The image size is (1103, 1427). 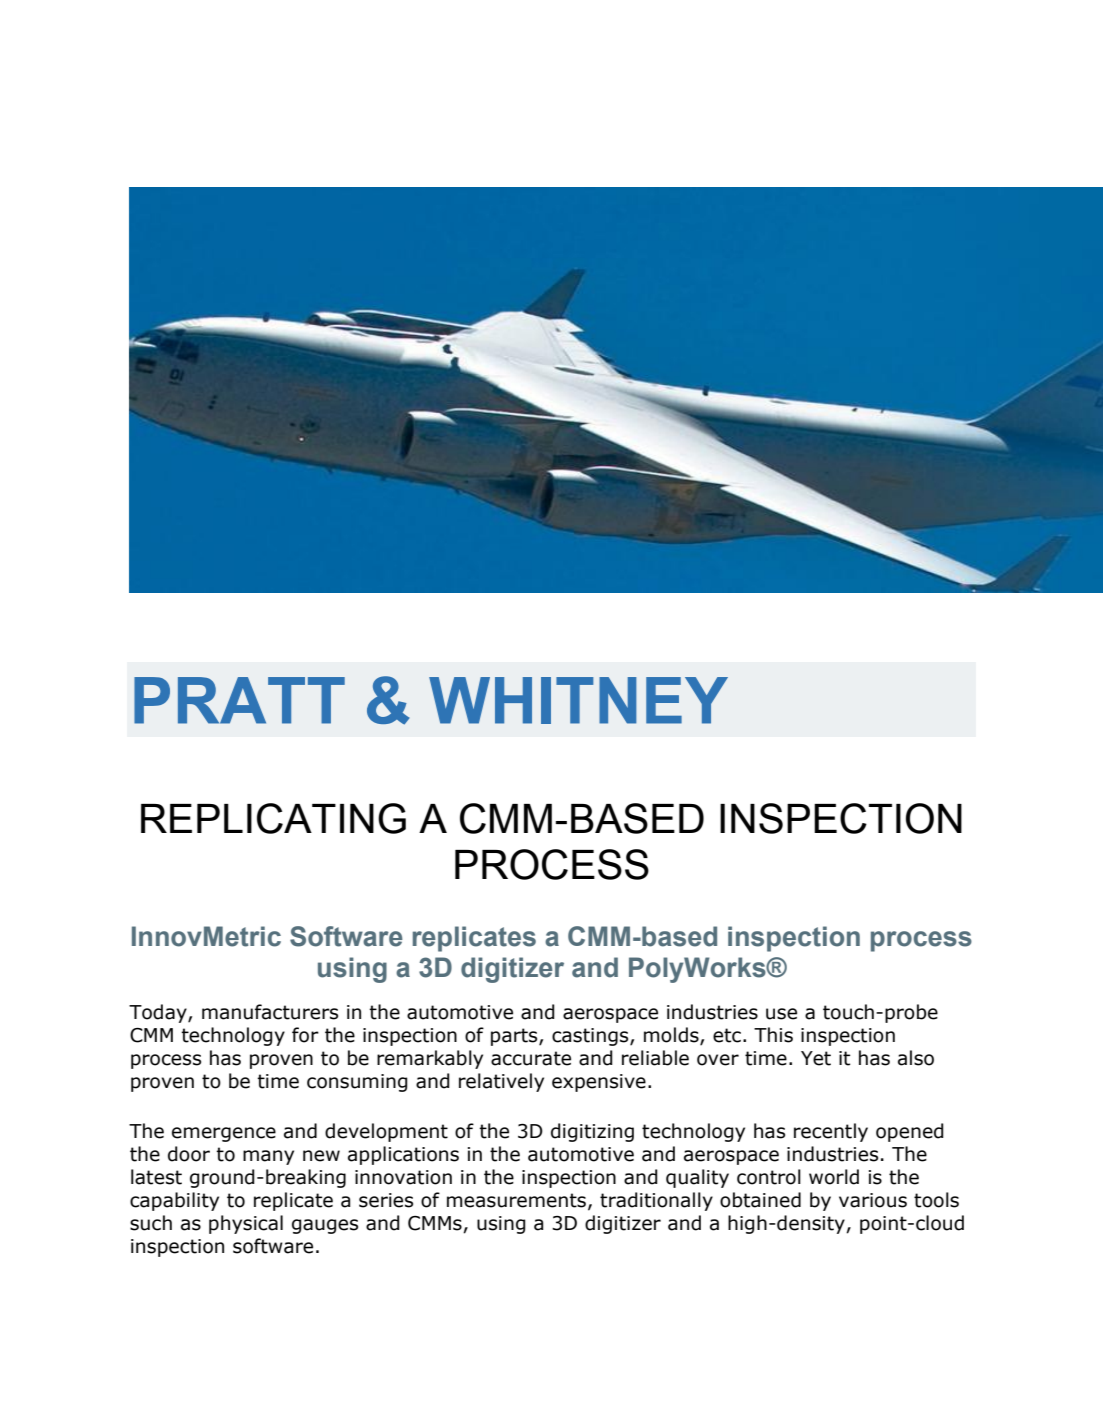 What do you see at coordinates (246, 1224) in the page?
I see `physical` at bounding box center [246, 1224].
